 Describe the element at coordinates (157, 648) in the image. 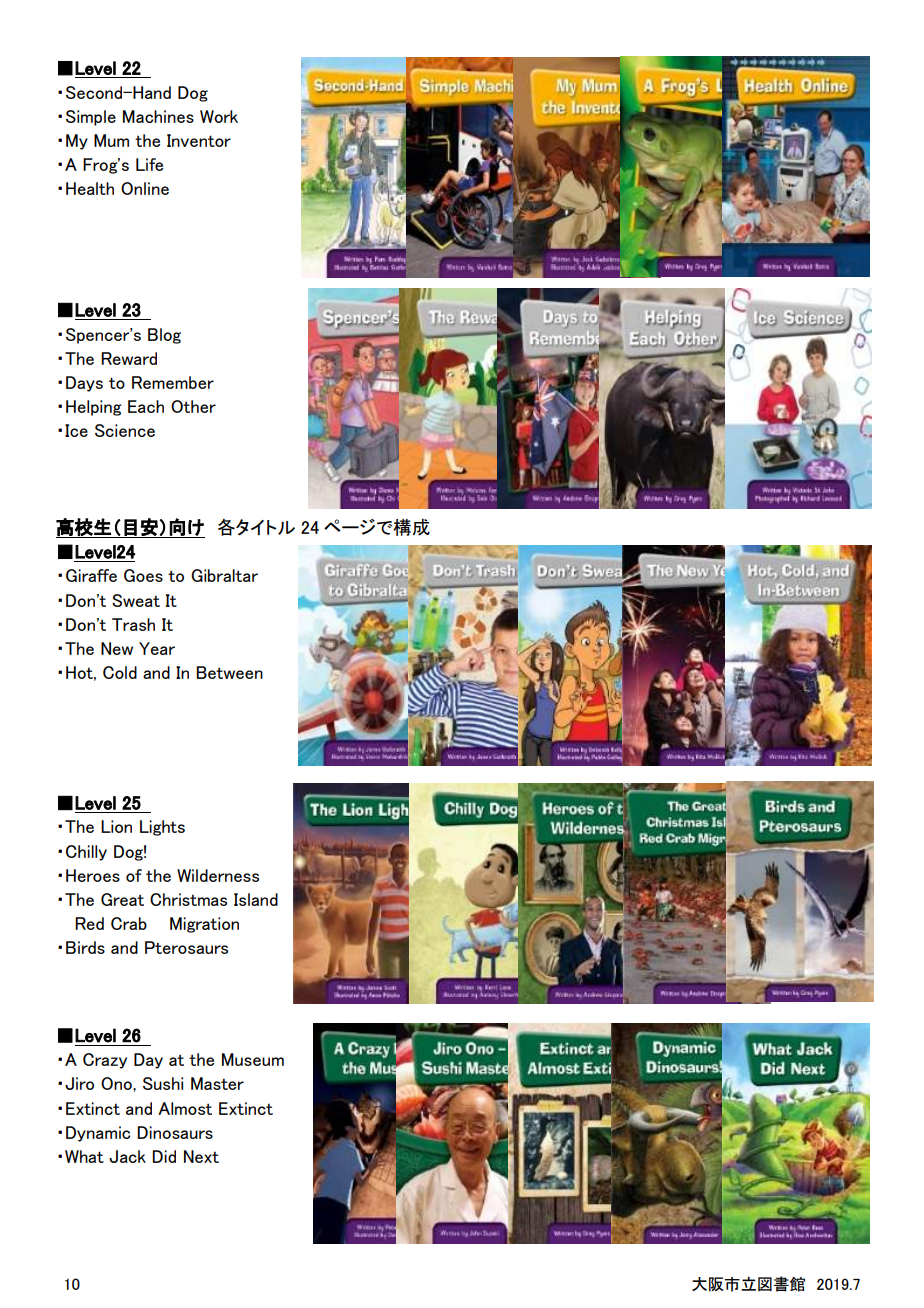

I see `Year` at that location.
